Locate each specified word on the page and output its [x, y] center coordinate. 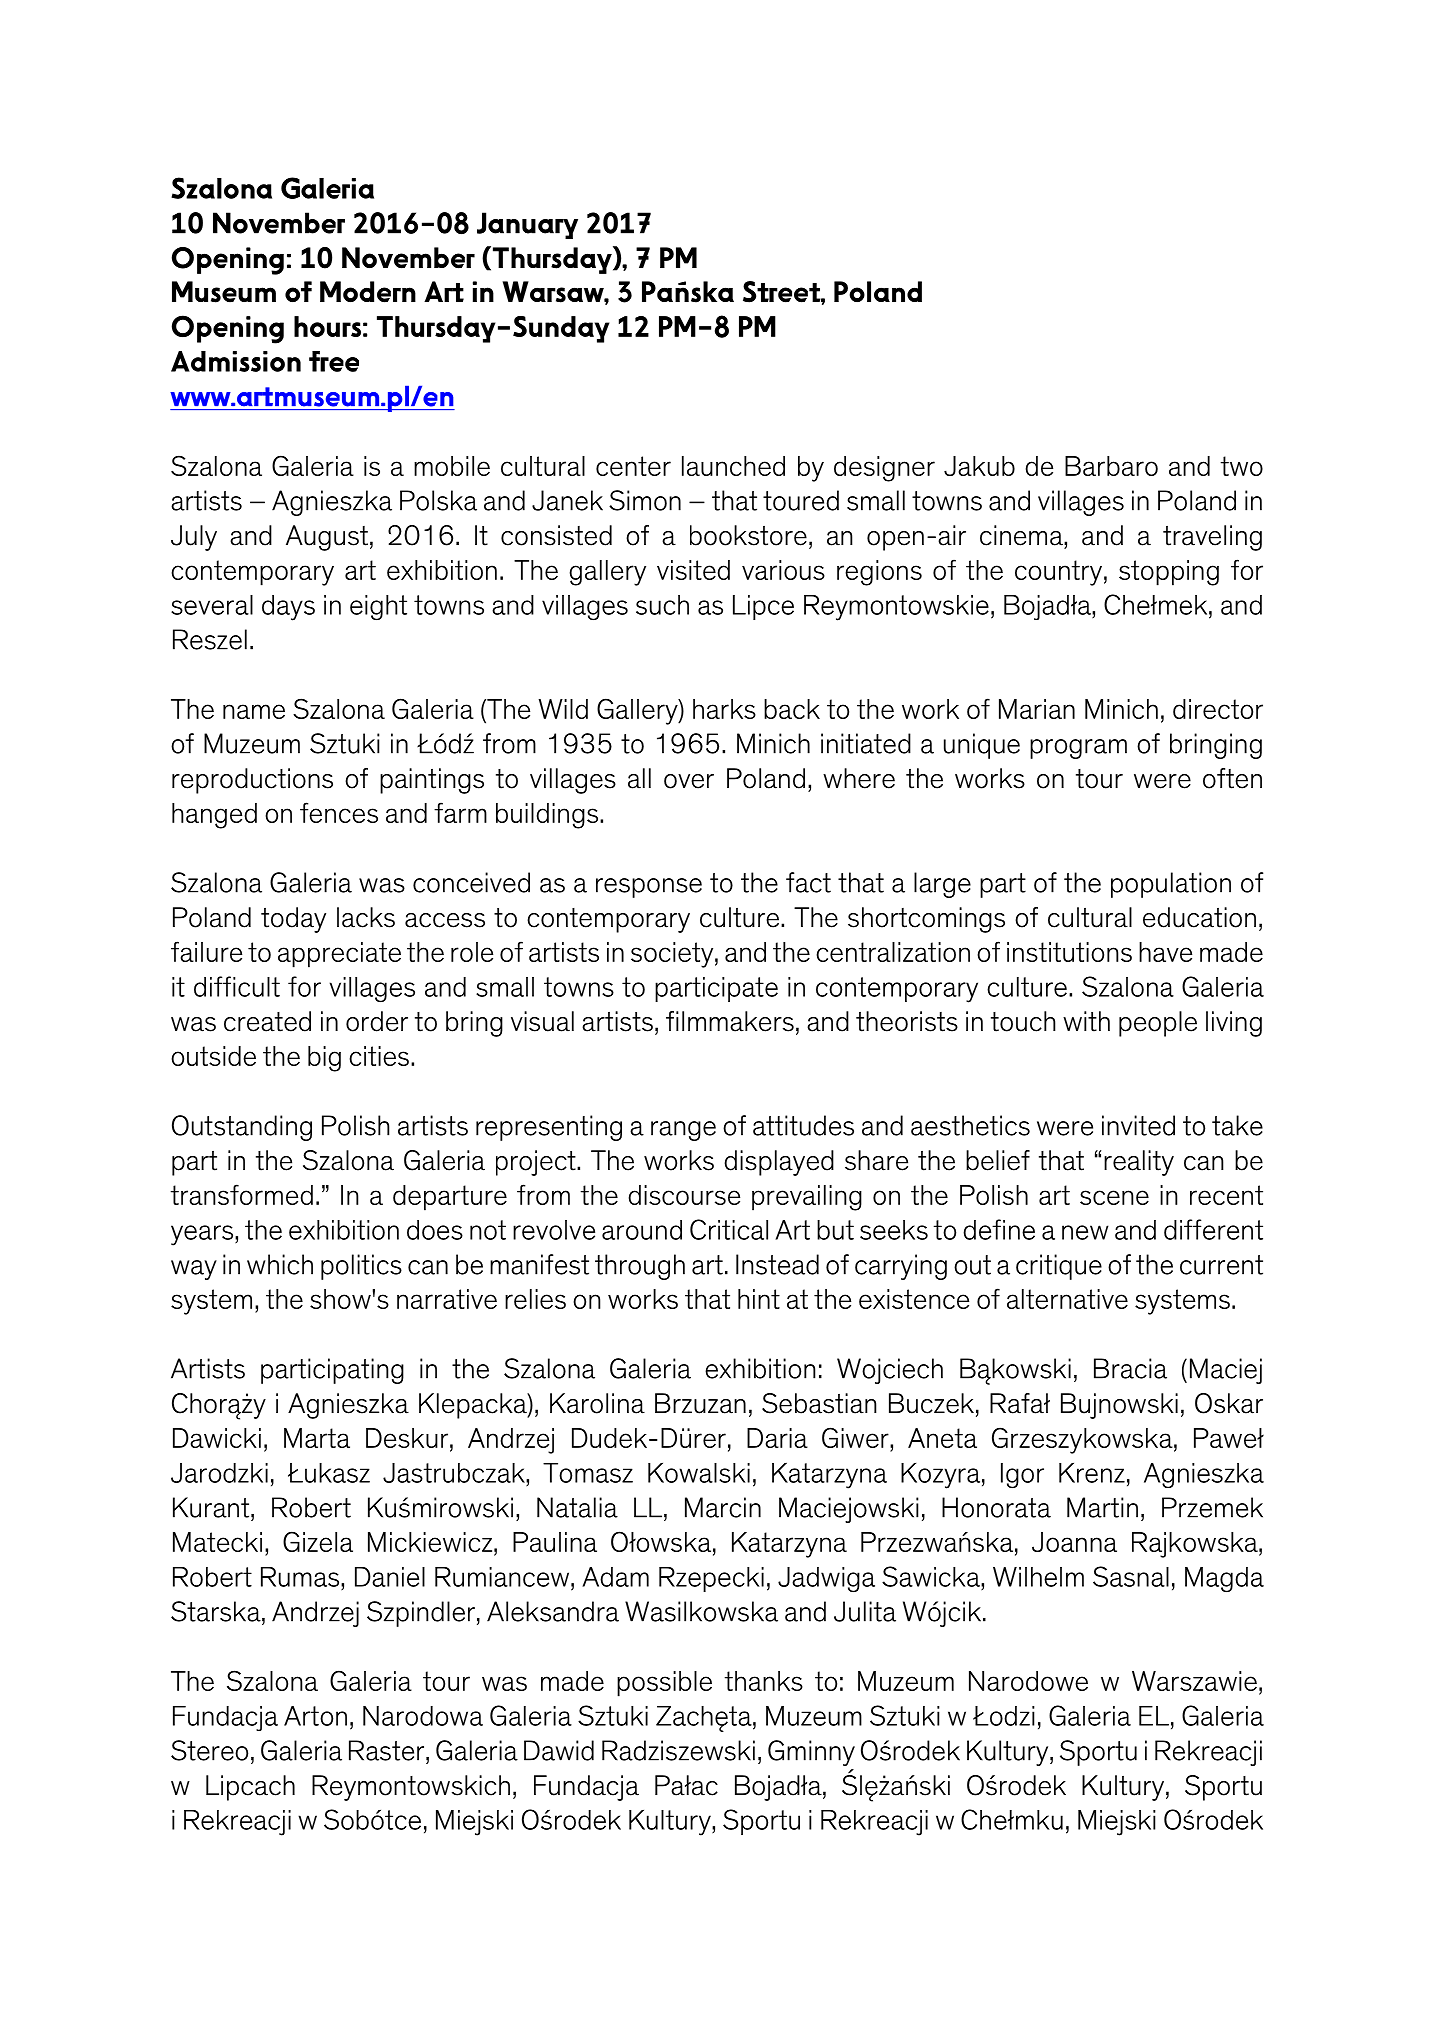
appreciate [339, 955]
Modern [368, 292]
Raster [388, 1750]
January [527, 225]
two [1242, 466]
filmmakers [730, 1021]
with [1086, 1021]
